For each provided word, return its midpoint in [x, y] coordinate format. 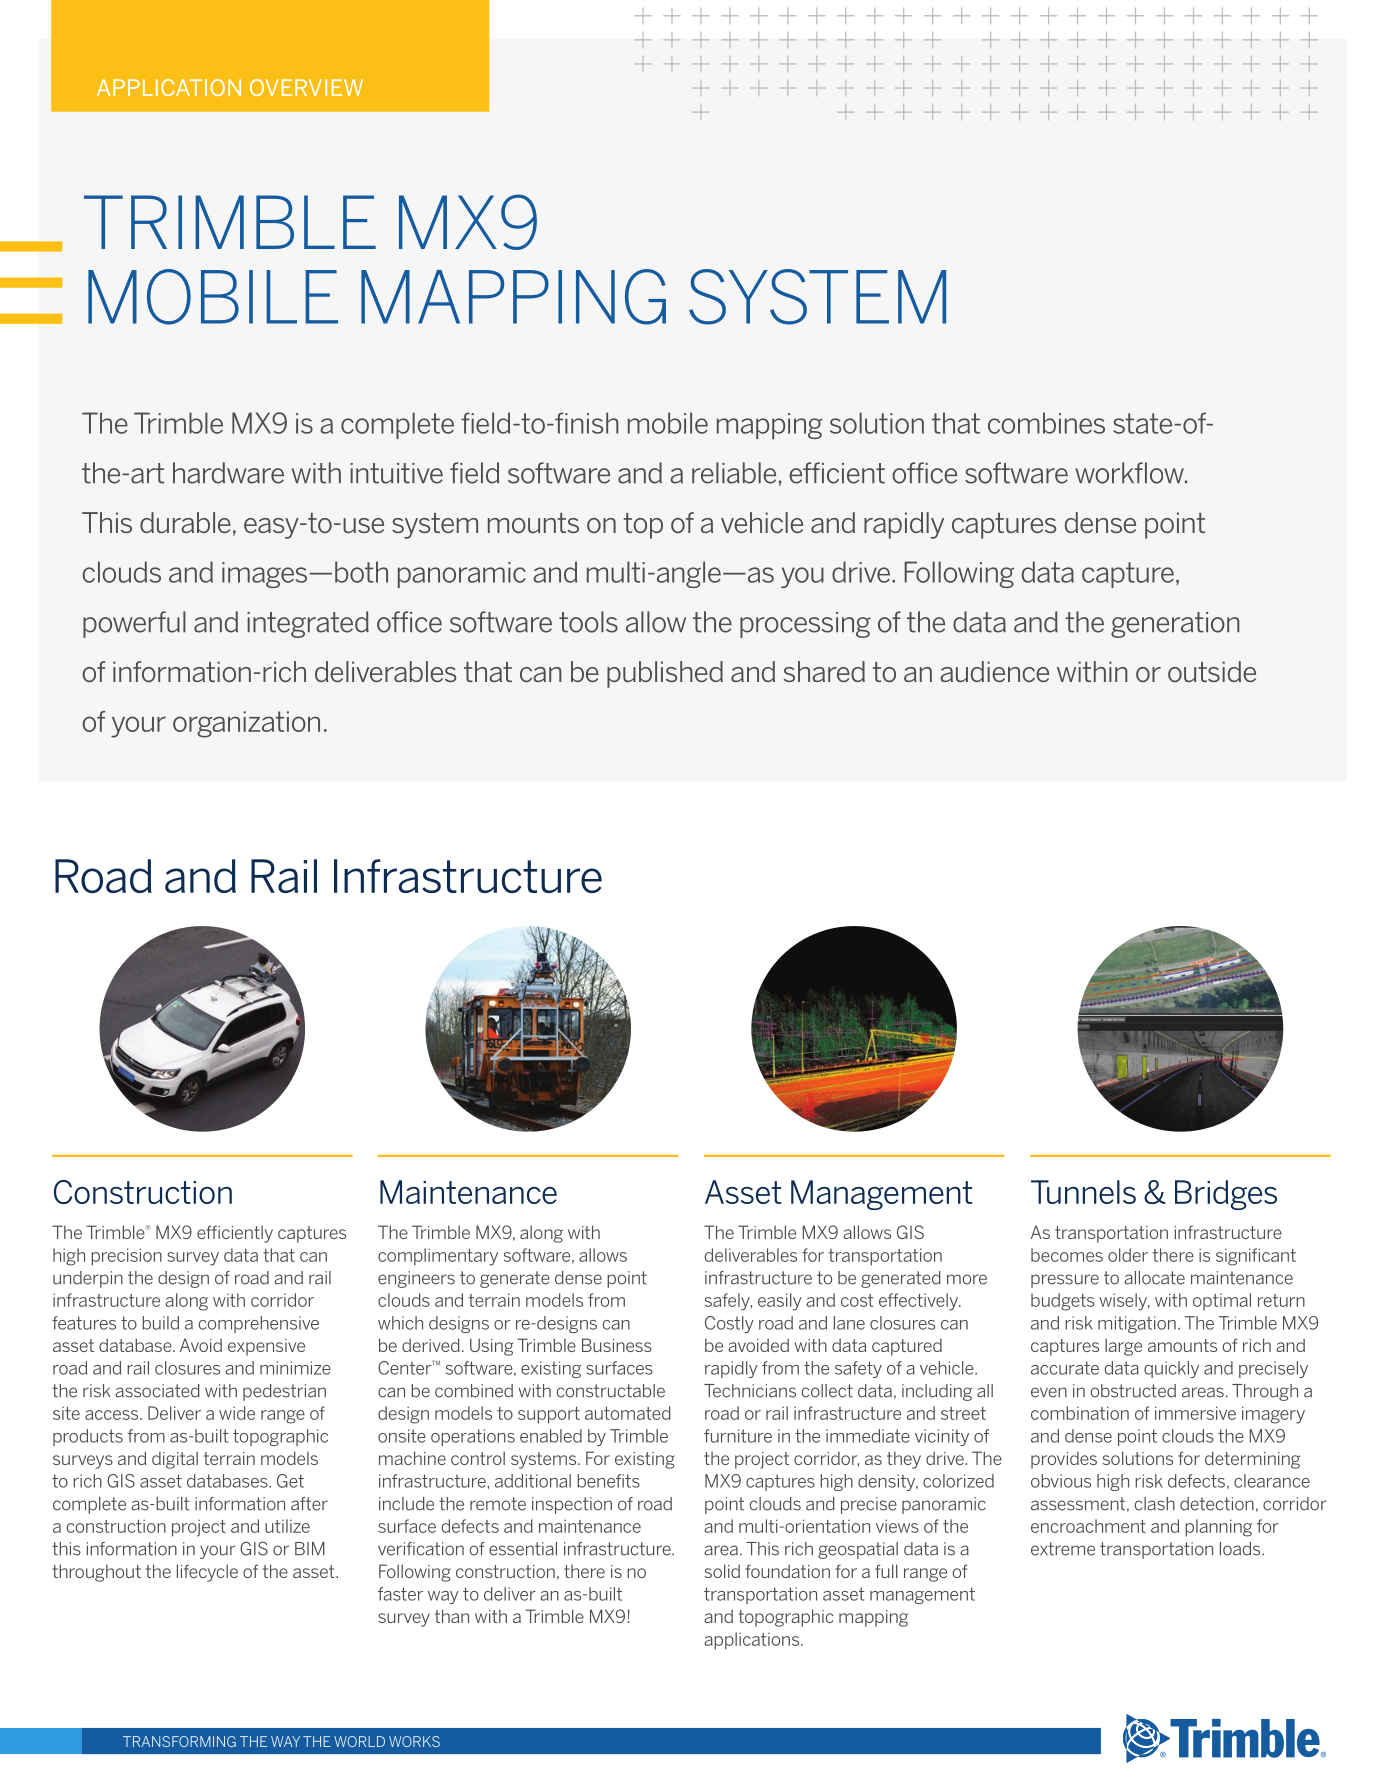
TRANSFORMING [179, 1741]
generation [1175, 625]
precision [126, 1257]
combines [1046, 423]
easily [780, 1302]
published [665, 674]
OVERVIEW [306, 87]
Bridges [1226, 1195]
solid [722, 1571]
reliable [734, 473]
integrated [308, 624]
